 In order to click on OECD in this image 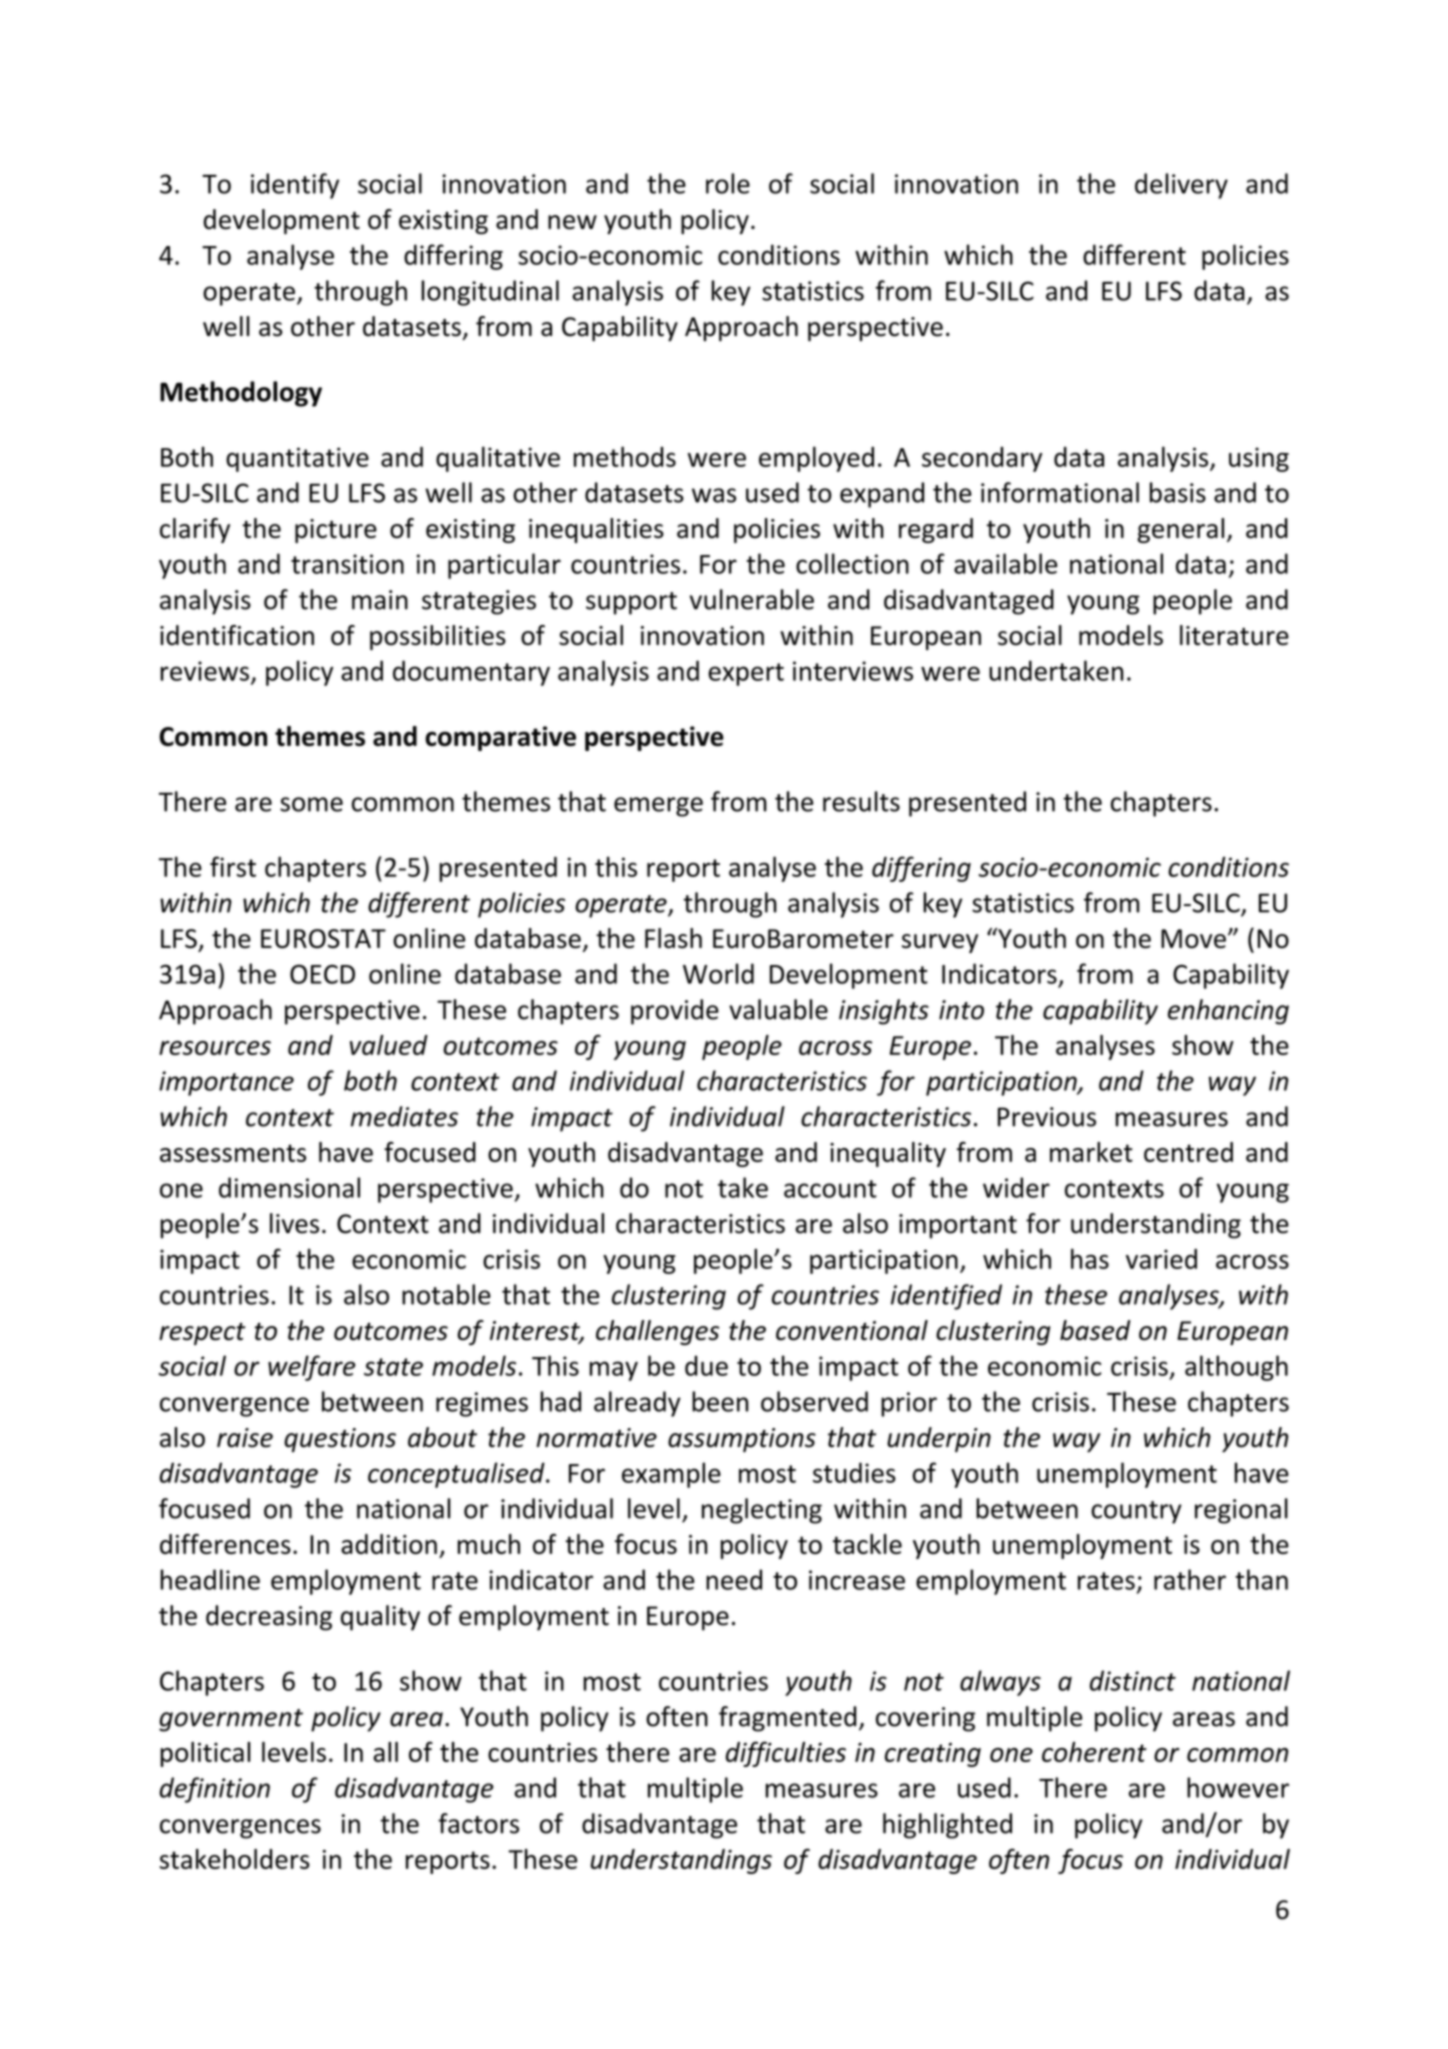, I will do `click(322, 974)`.
